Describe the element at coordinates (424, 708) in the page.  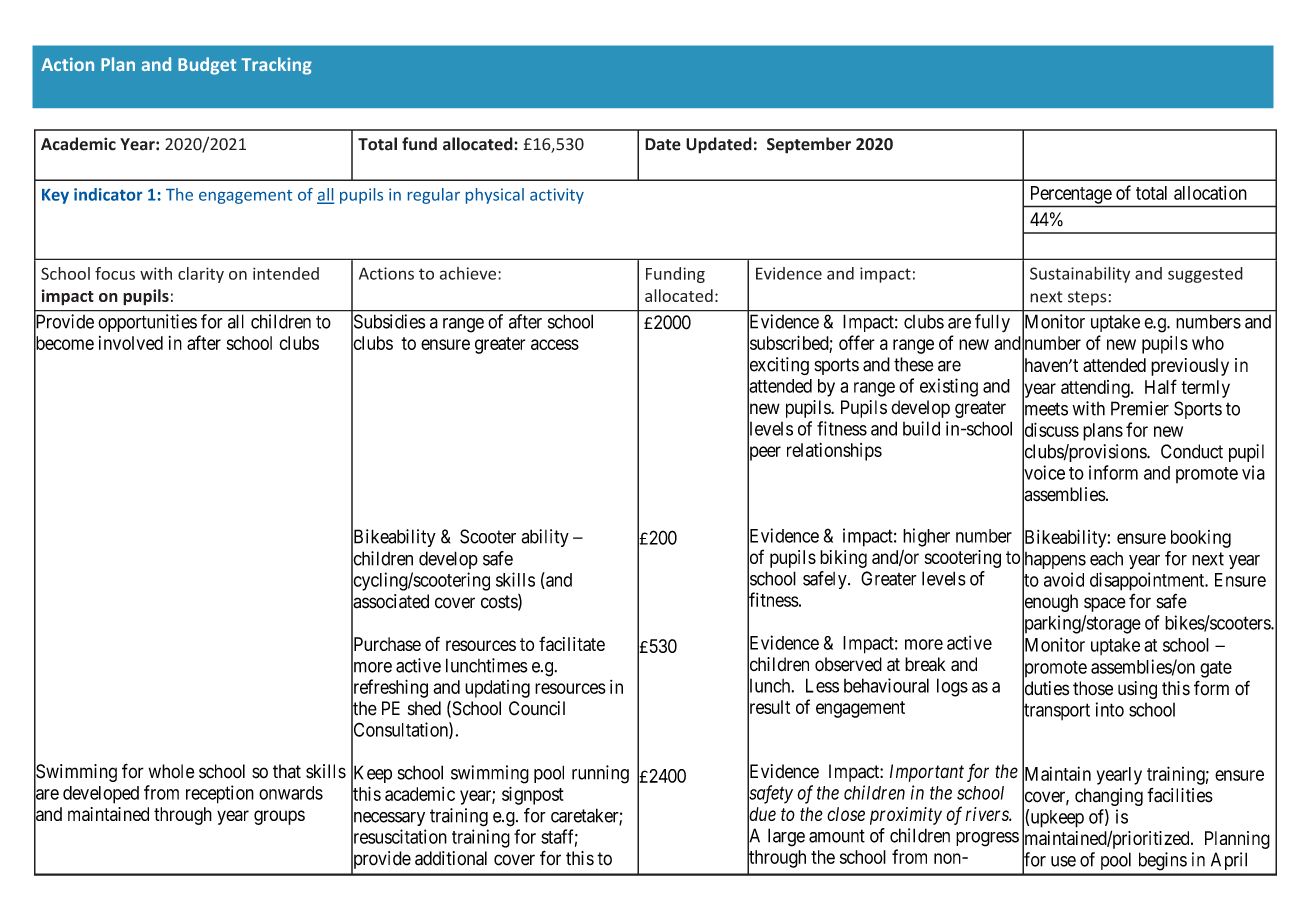
I see `shed` at that location.
